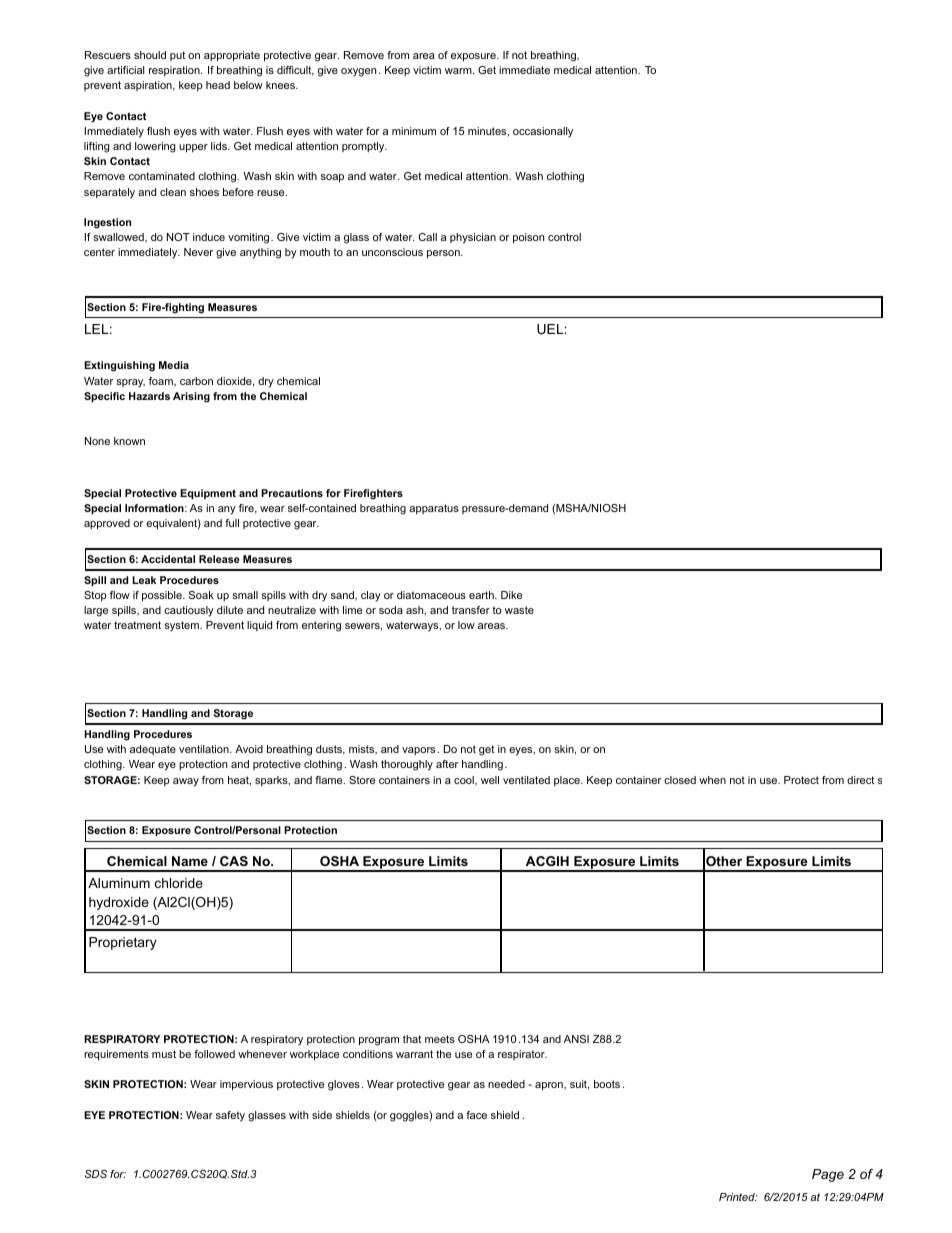 The height and width of the screenshot is (1233, 952). Describe the element at coordinates (175, 71) in the screenshot. I see `respiration` at that location.
